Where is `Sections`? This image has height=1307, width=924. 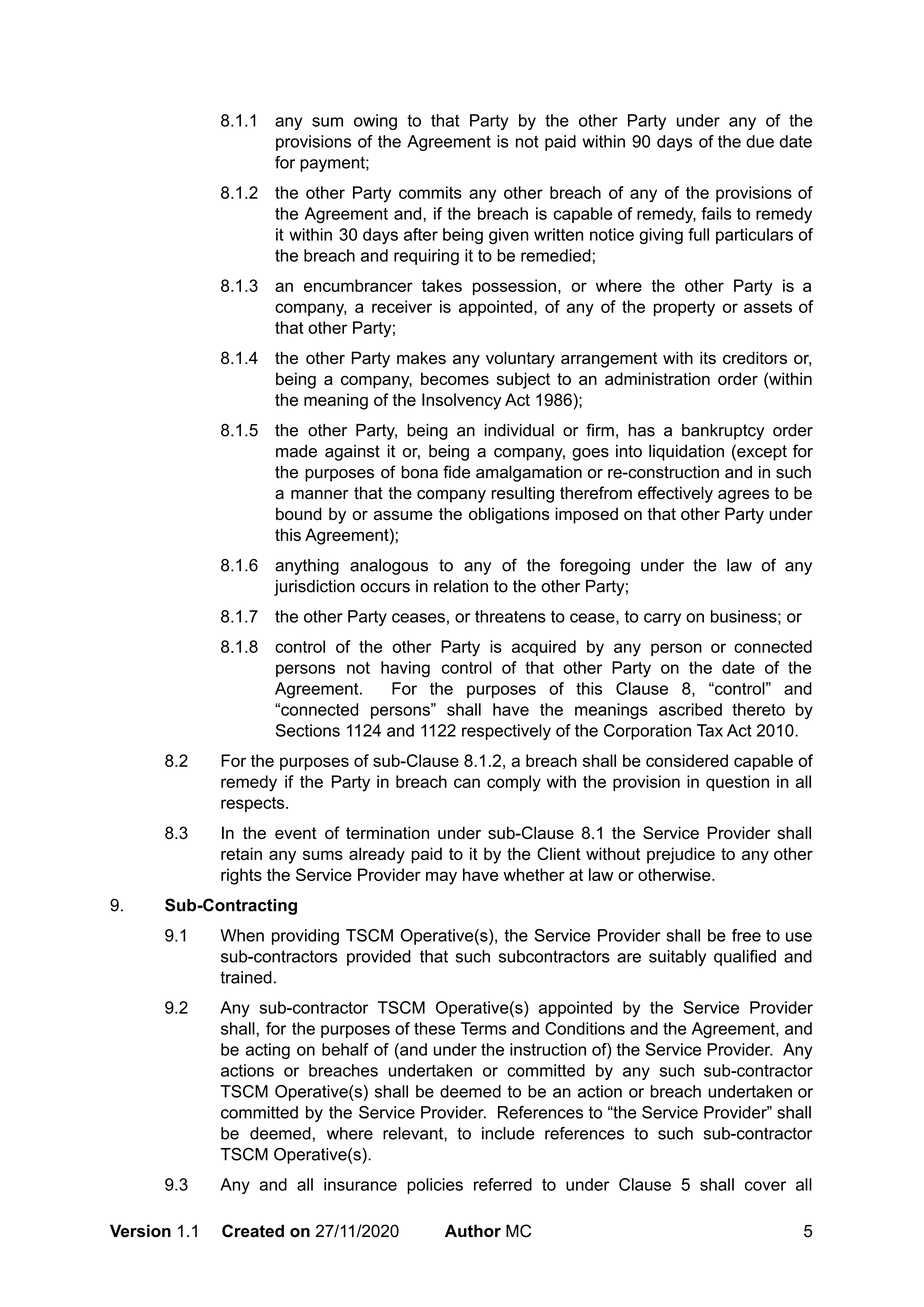 Sections is located at coordinates (308, 730).
